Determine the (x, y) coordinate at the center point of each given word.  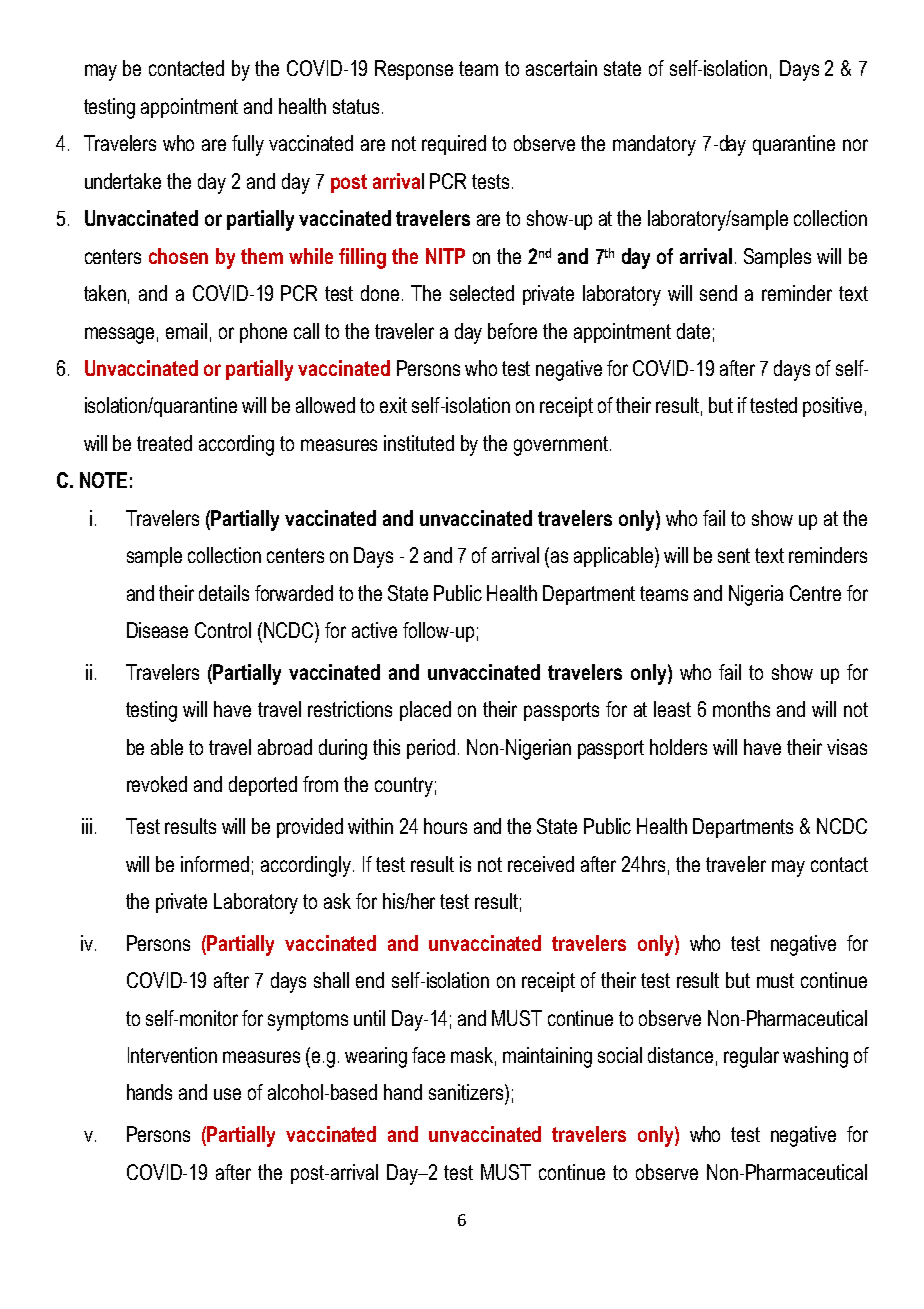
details (224, 593)
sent (734, 555)
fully (248, 145)
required (454, 145)
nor (855, 145)
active (374, 630)
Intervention (172, 1055)
